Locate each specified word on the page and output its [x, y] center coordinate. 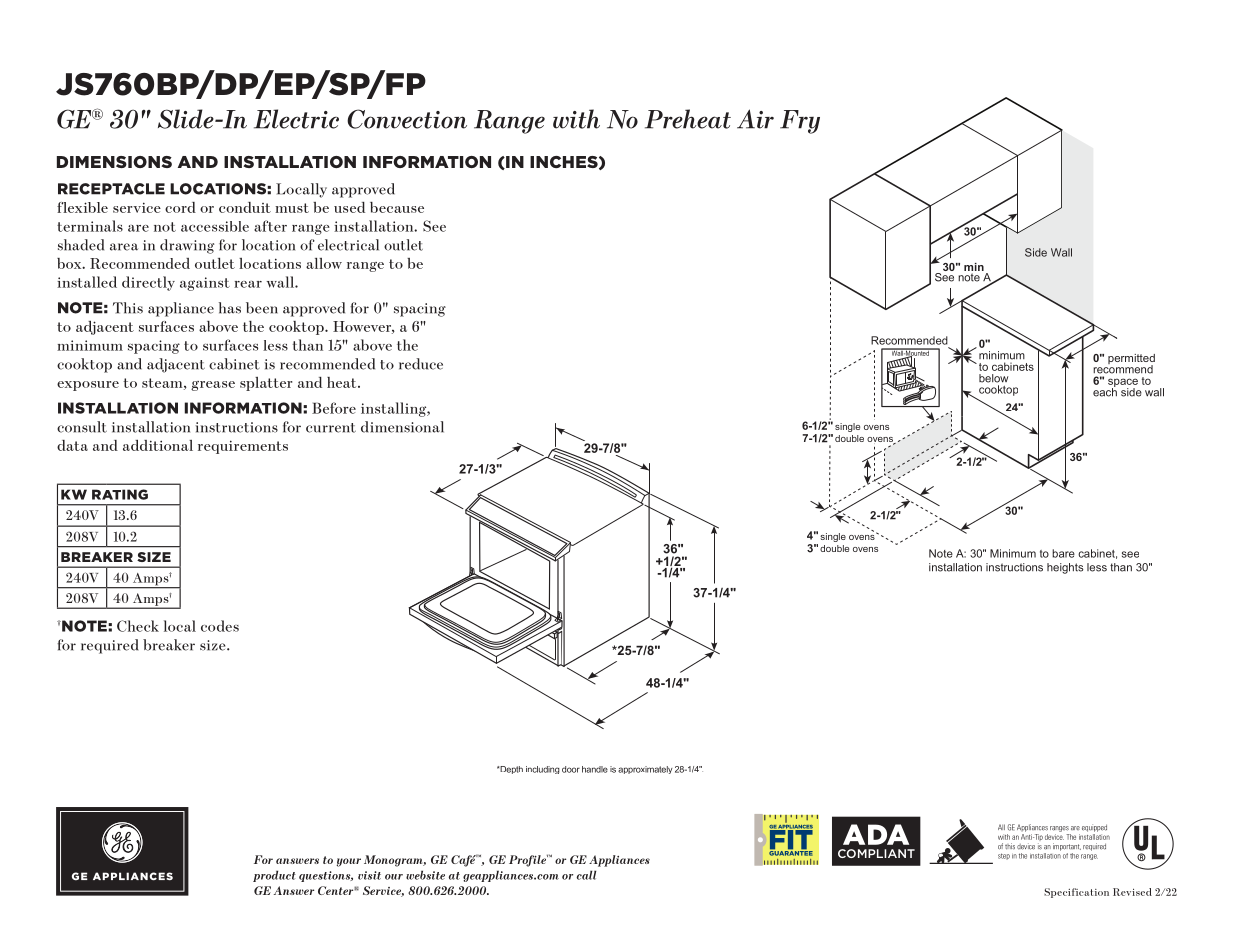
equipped [1094, 828]
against [205, 284]
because [397, 207]
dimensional [402, 427]
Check [138, 626]
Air [755, 119]
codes [220, 626]
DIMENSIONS [114, 162]
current [331, 428]
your [349, 862]
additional [158, 445]
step [1004, 856]
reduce [421, 364]
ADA [876, 834]
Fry [800, 122]
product [274, 876]
